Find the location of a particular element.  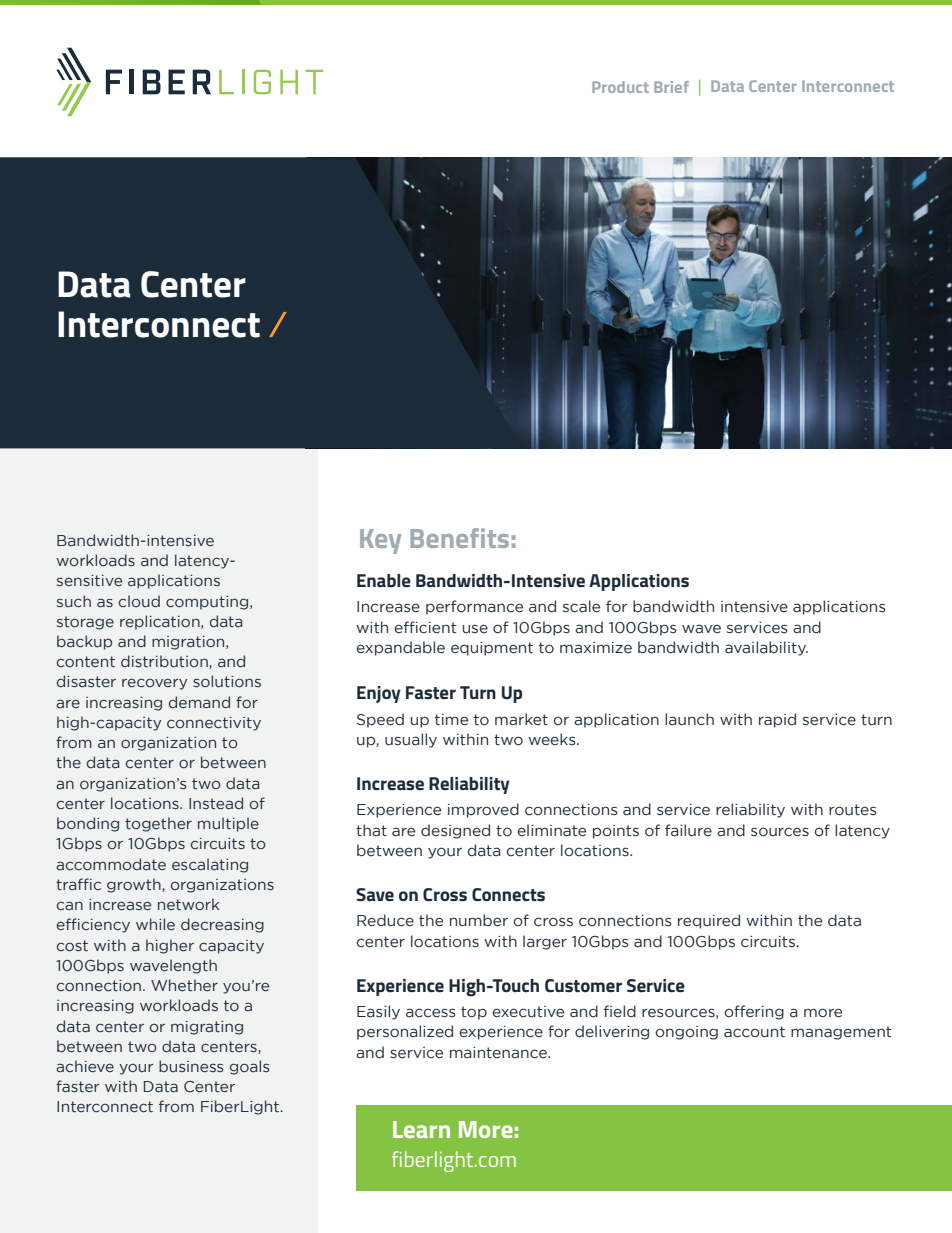

rapid is located at coordinates (777, 720).
